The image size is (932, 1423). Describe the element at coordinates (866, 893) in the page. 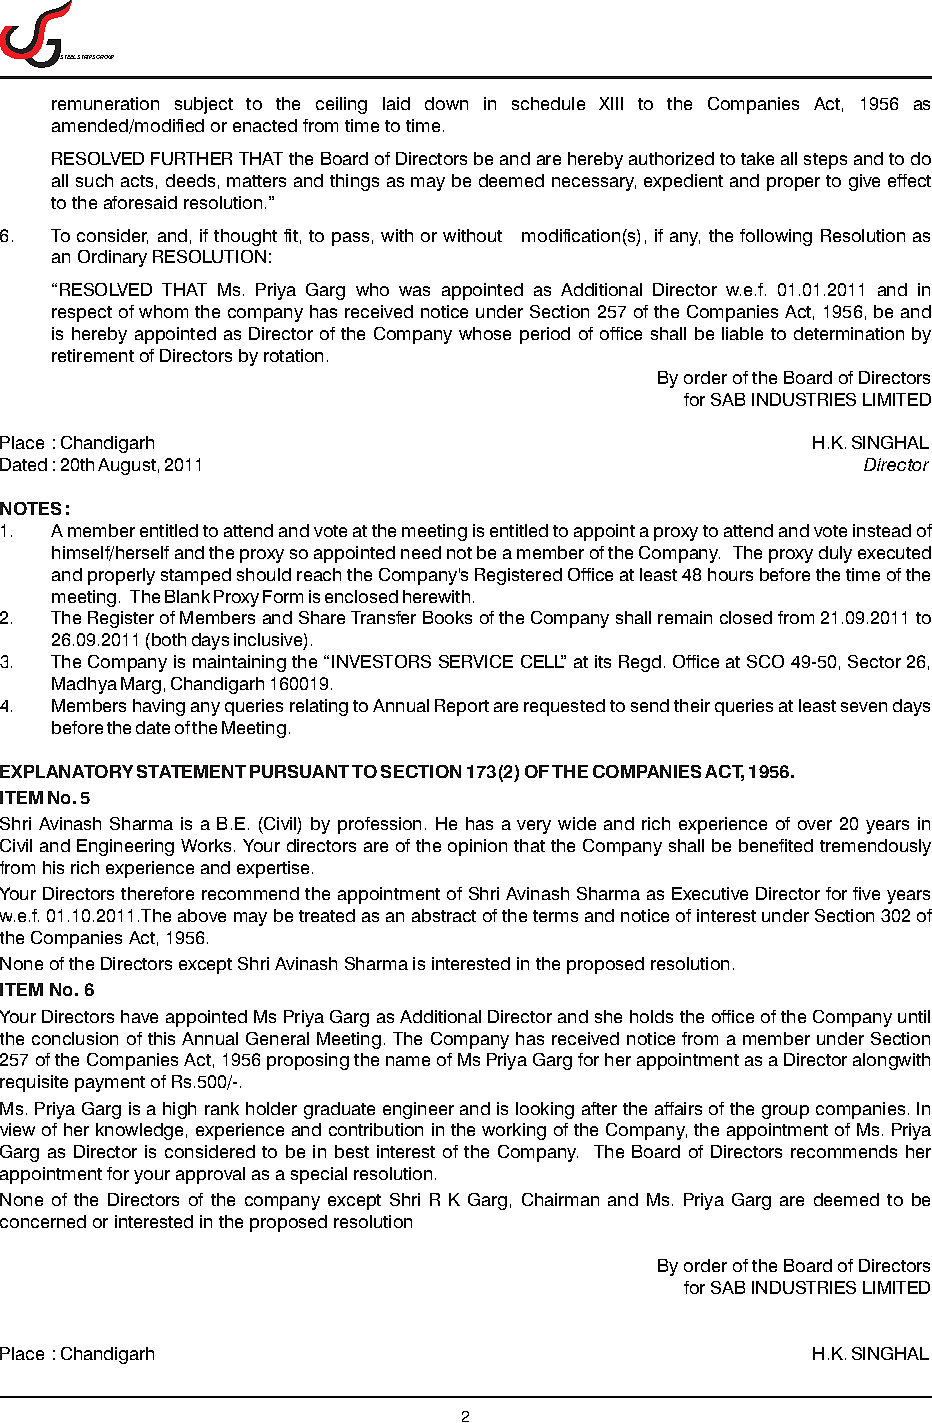

I see `five` at that location.
